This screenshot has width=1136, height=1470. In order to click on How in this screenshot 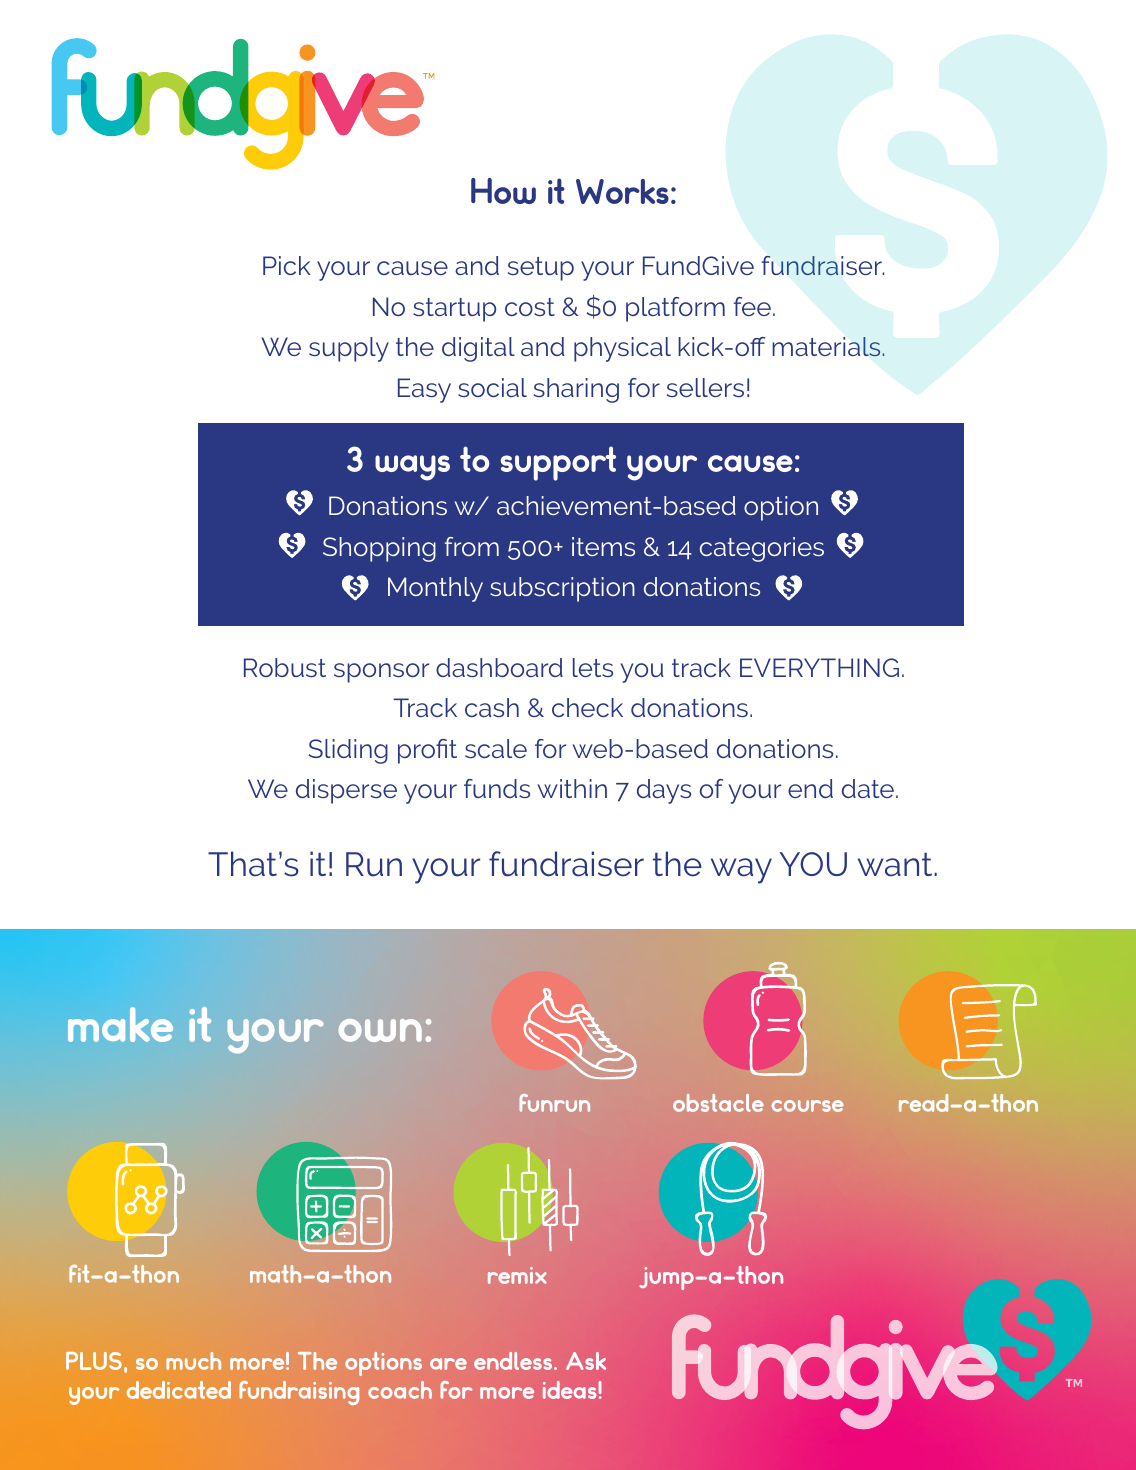, I will do `click(503, 191)`.
